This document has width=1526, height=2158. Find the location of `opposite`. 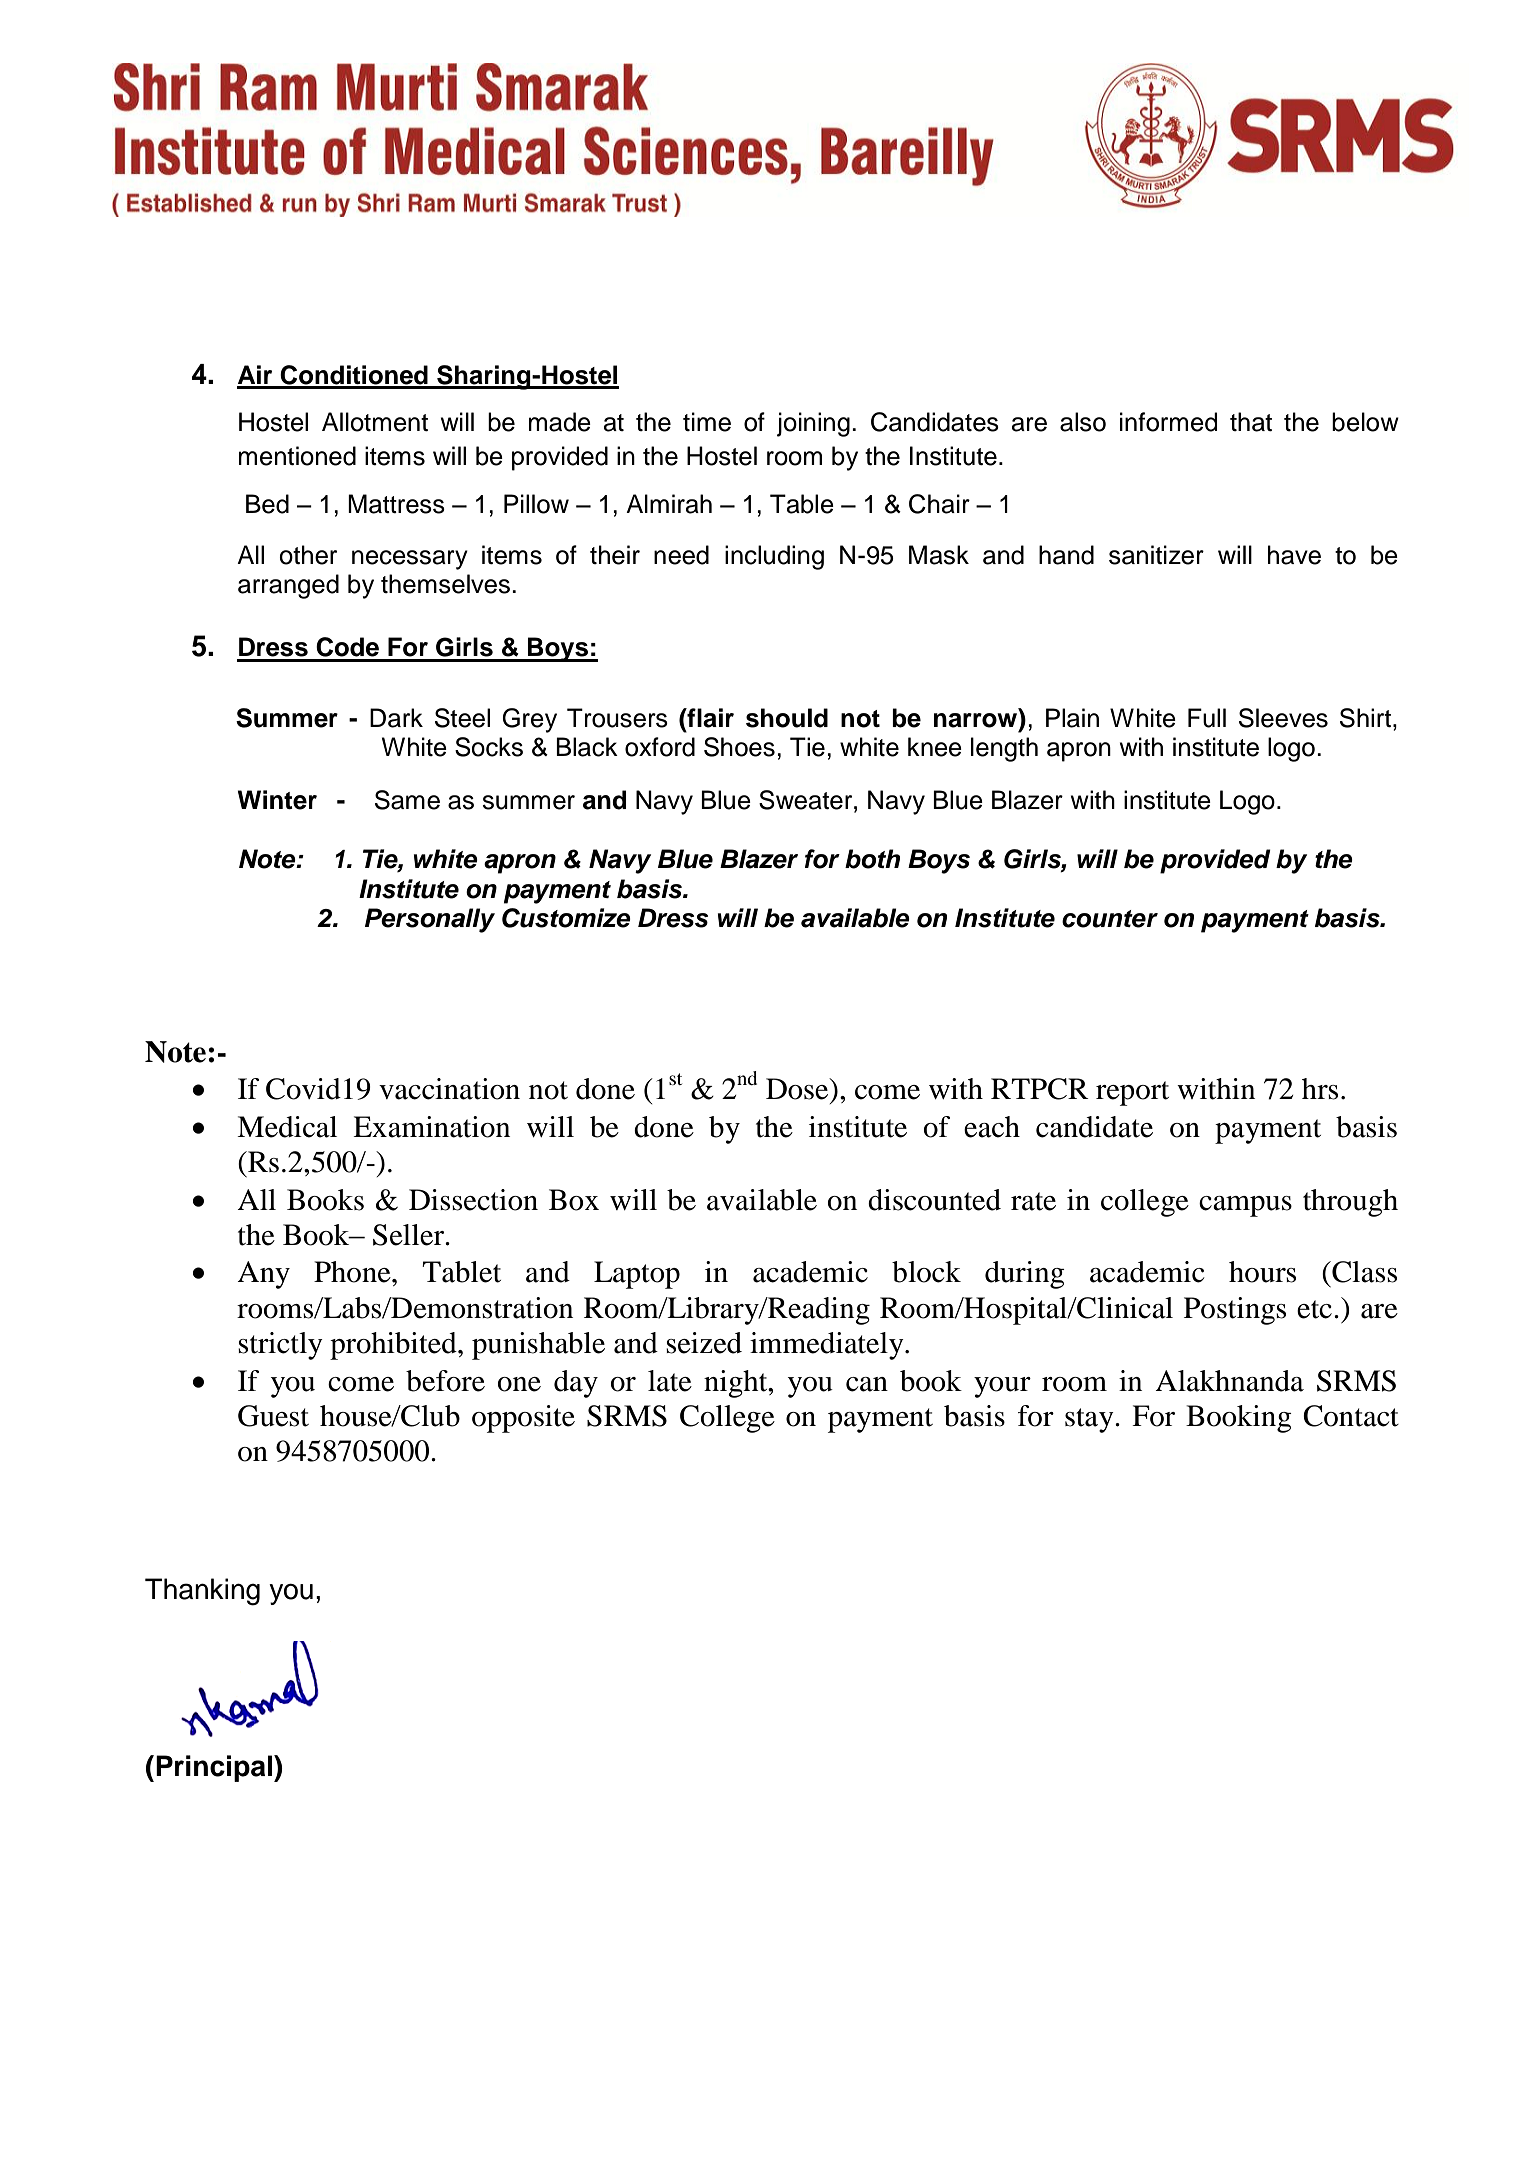

opposite is located at coordinates (523, 1419).
